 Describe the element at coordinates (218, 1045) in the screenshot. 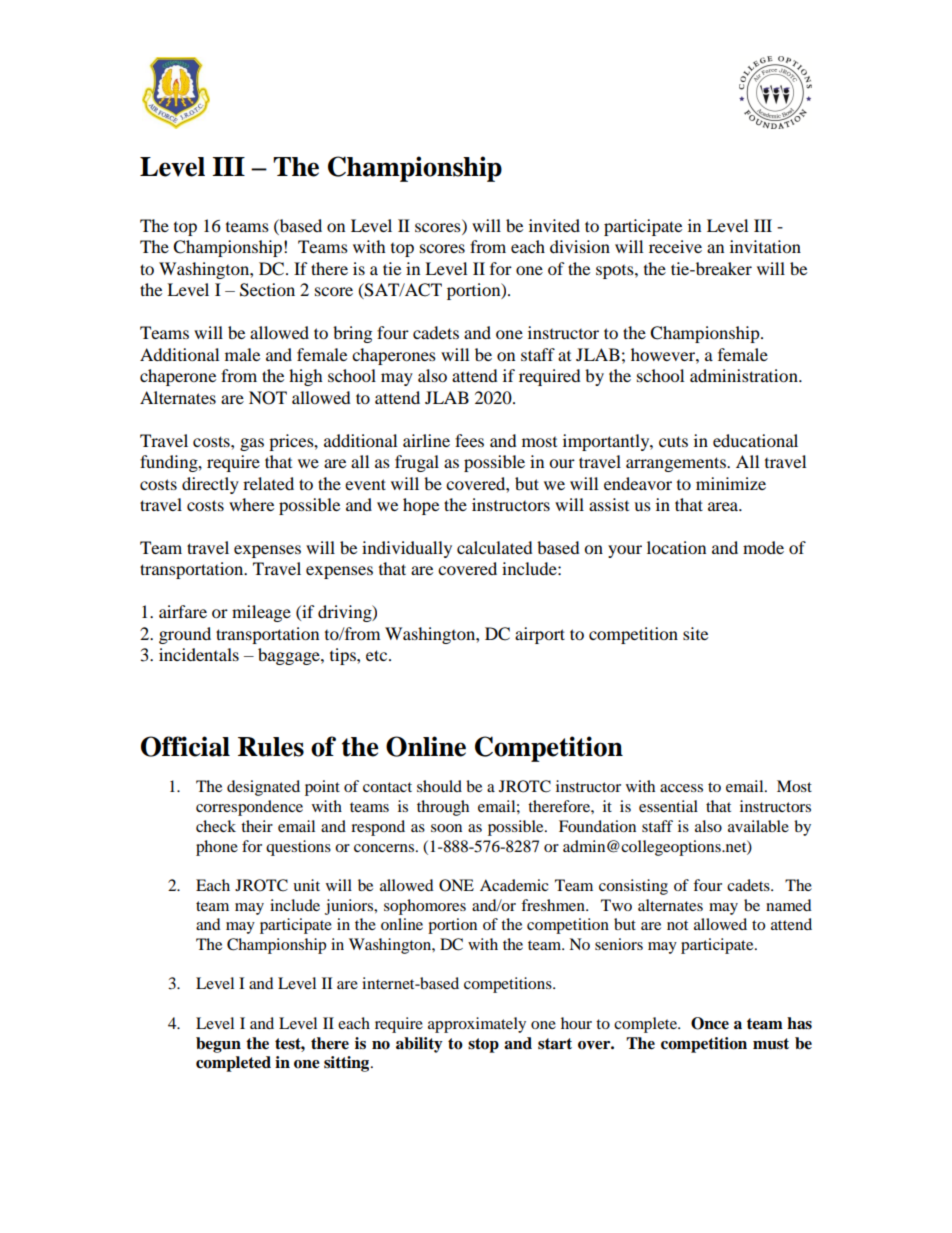

I see `begun` at that location.
